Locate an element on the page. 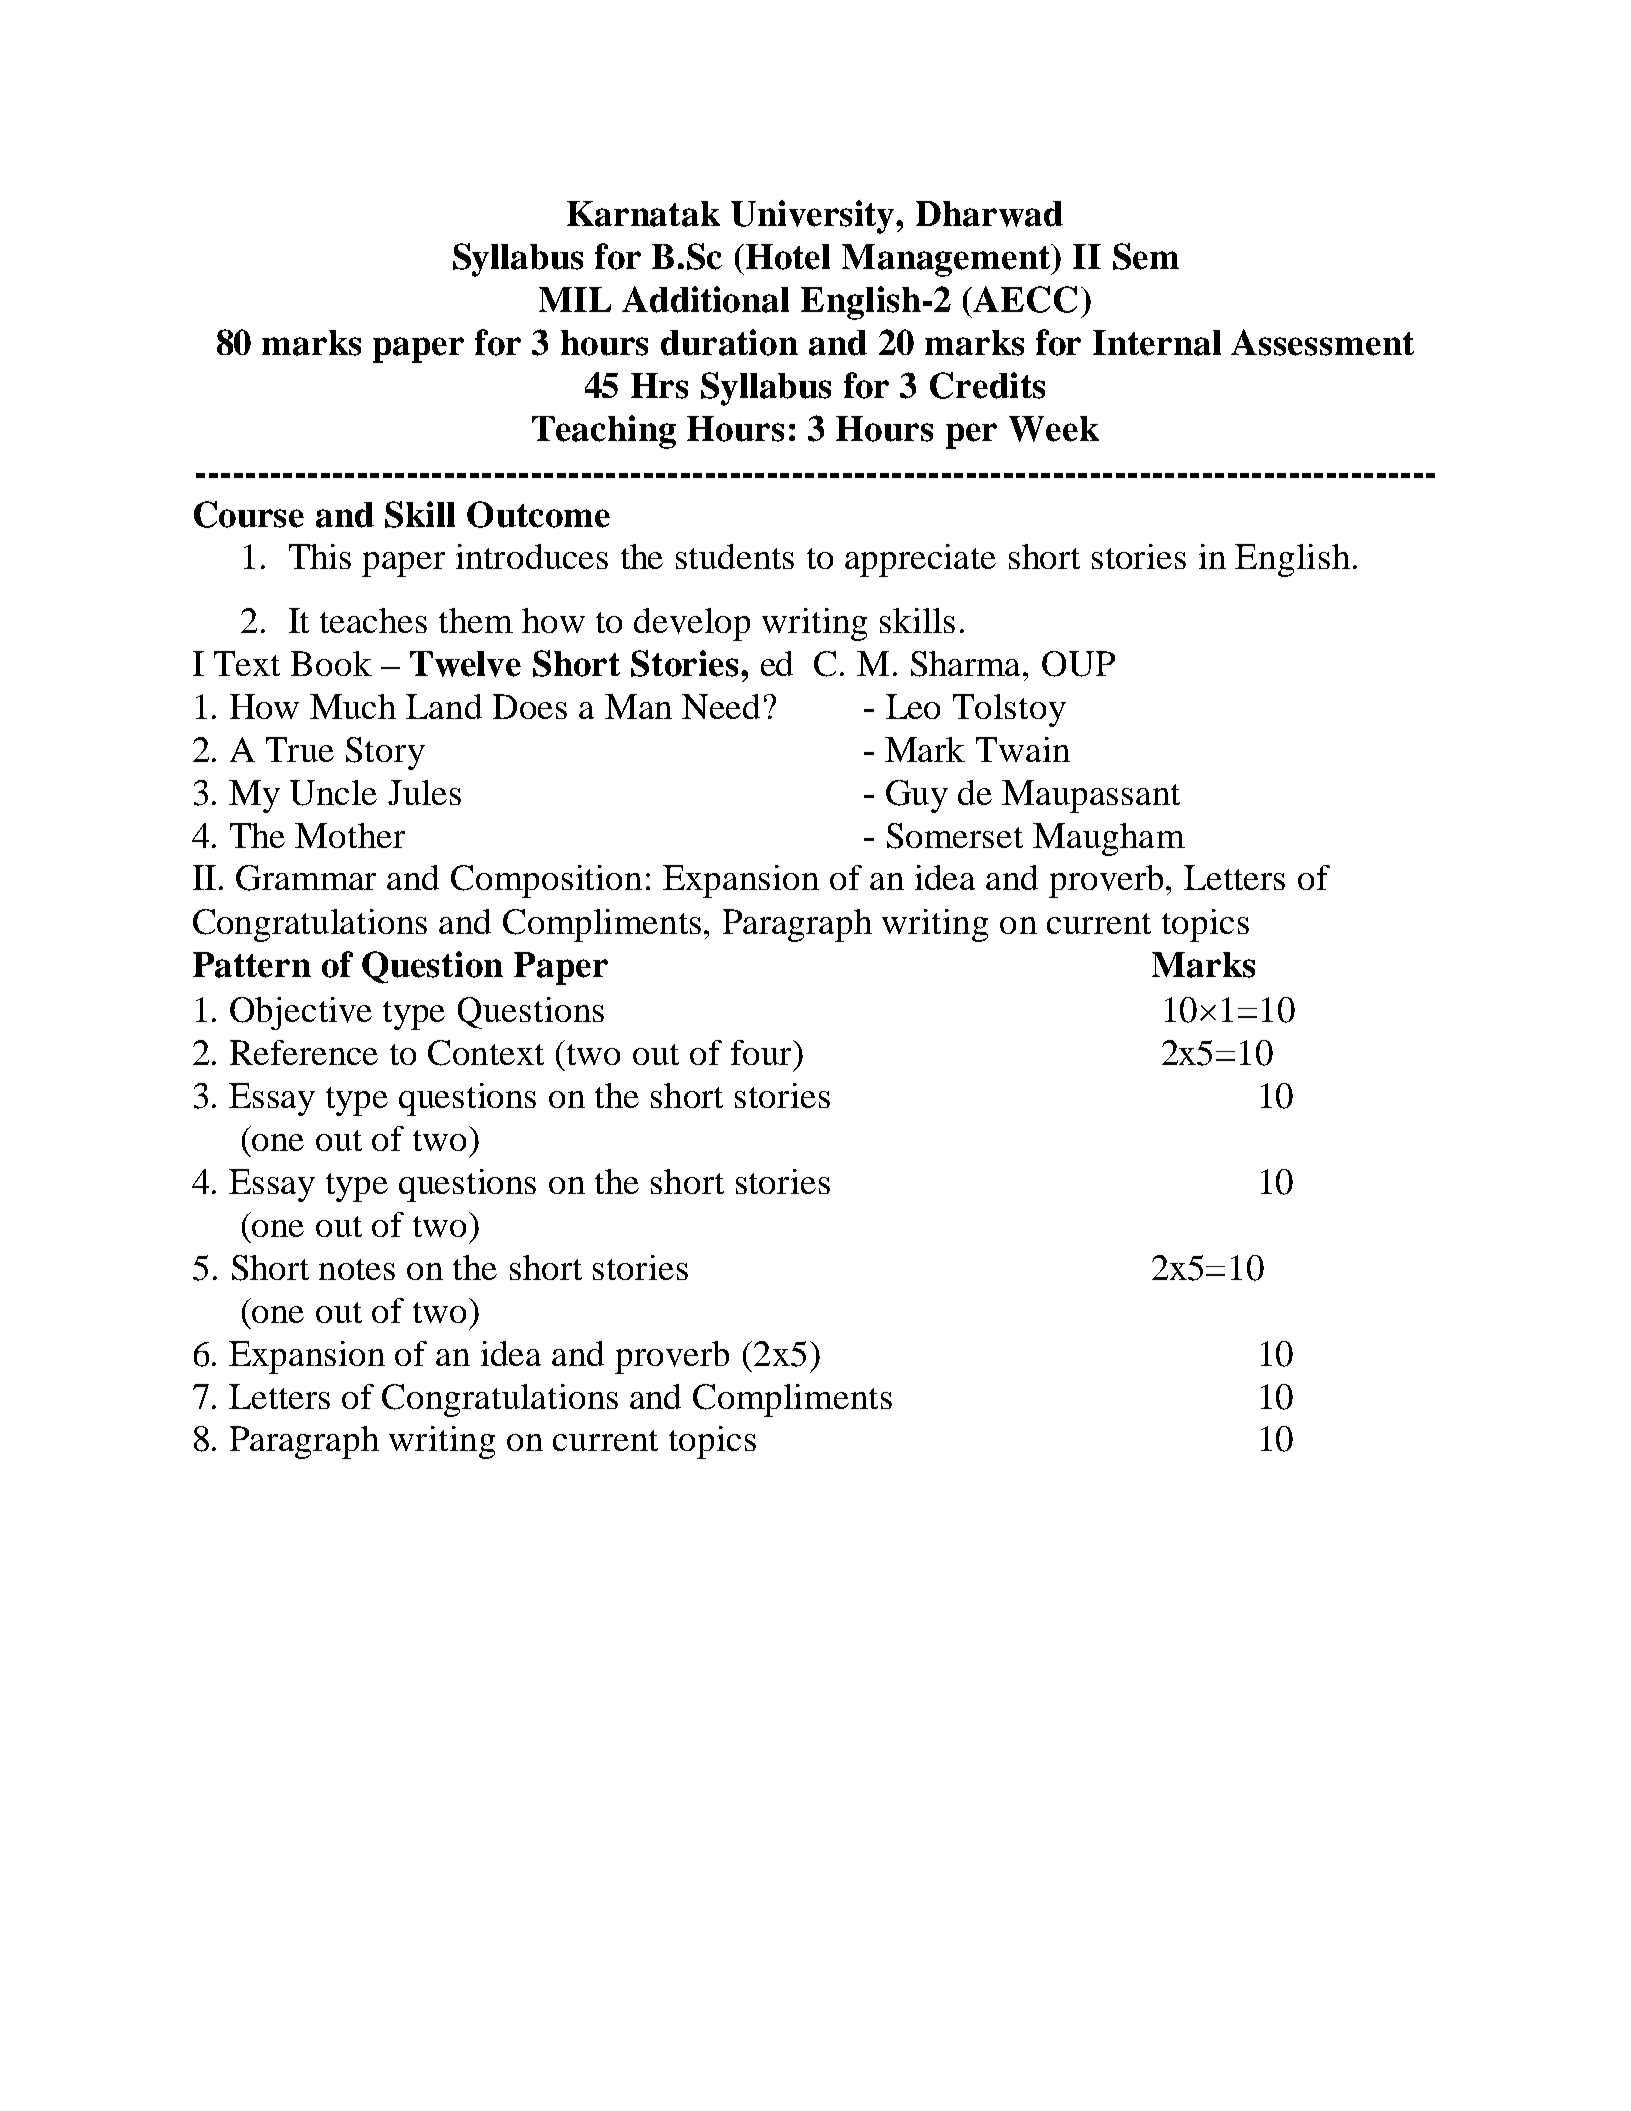  notes is located at coordinates (357, 1269).
